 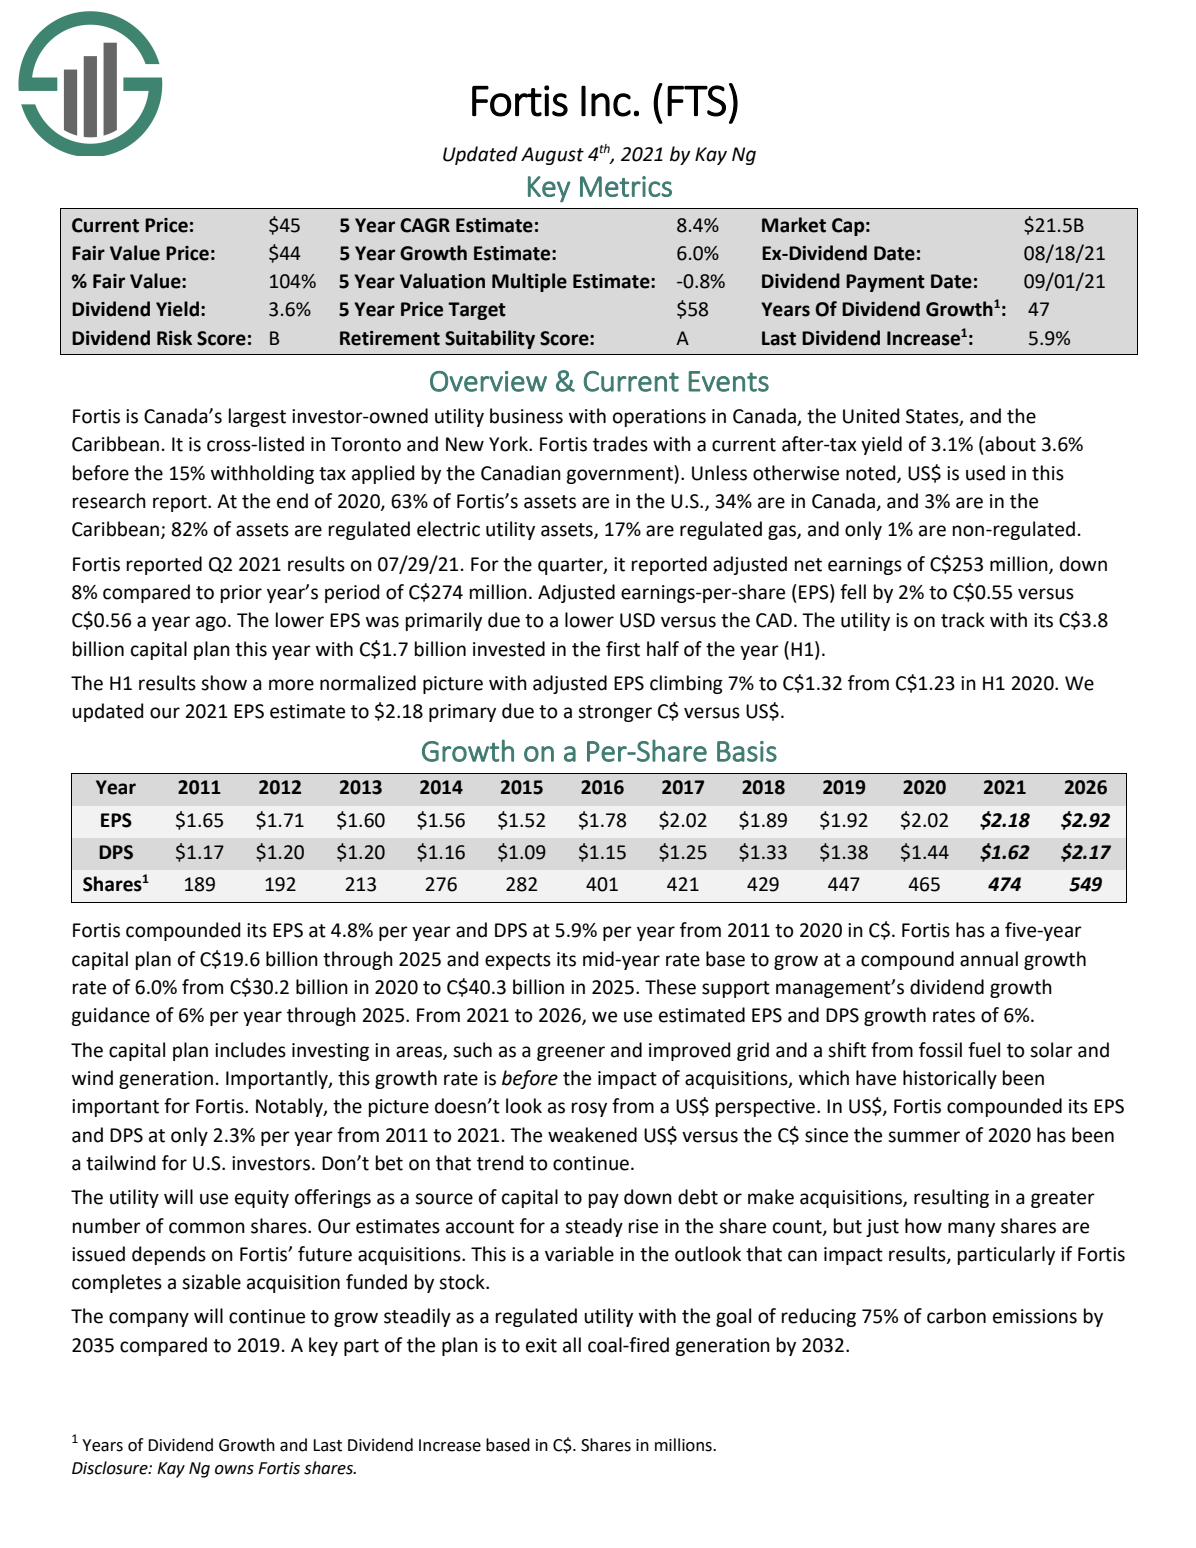 What do you see at coordinates (425, 225) in the screenshot?
I see `CAGR` at bounding box center [425, 225].
